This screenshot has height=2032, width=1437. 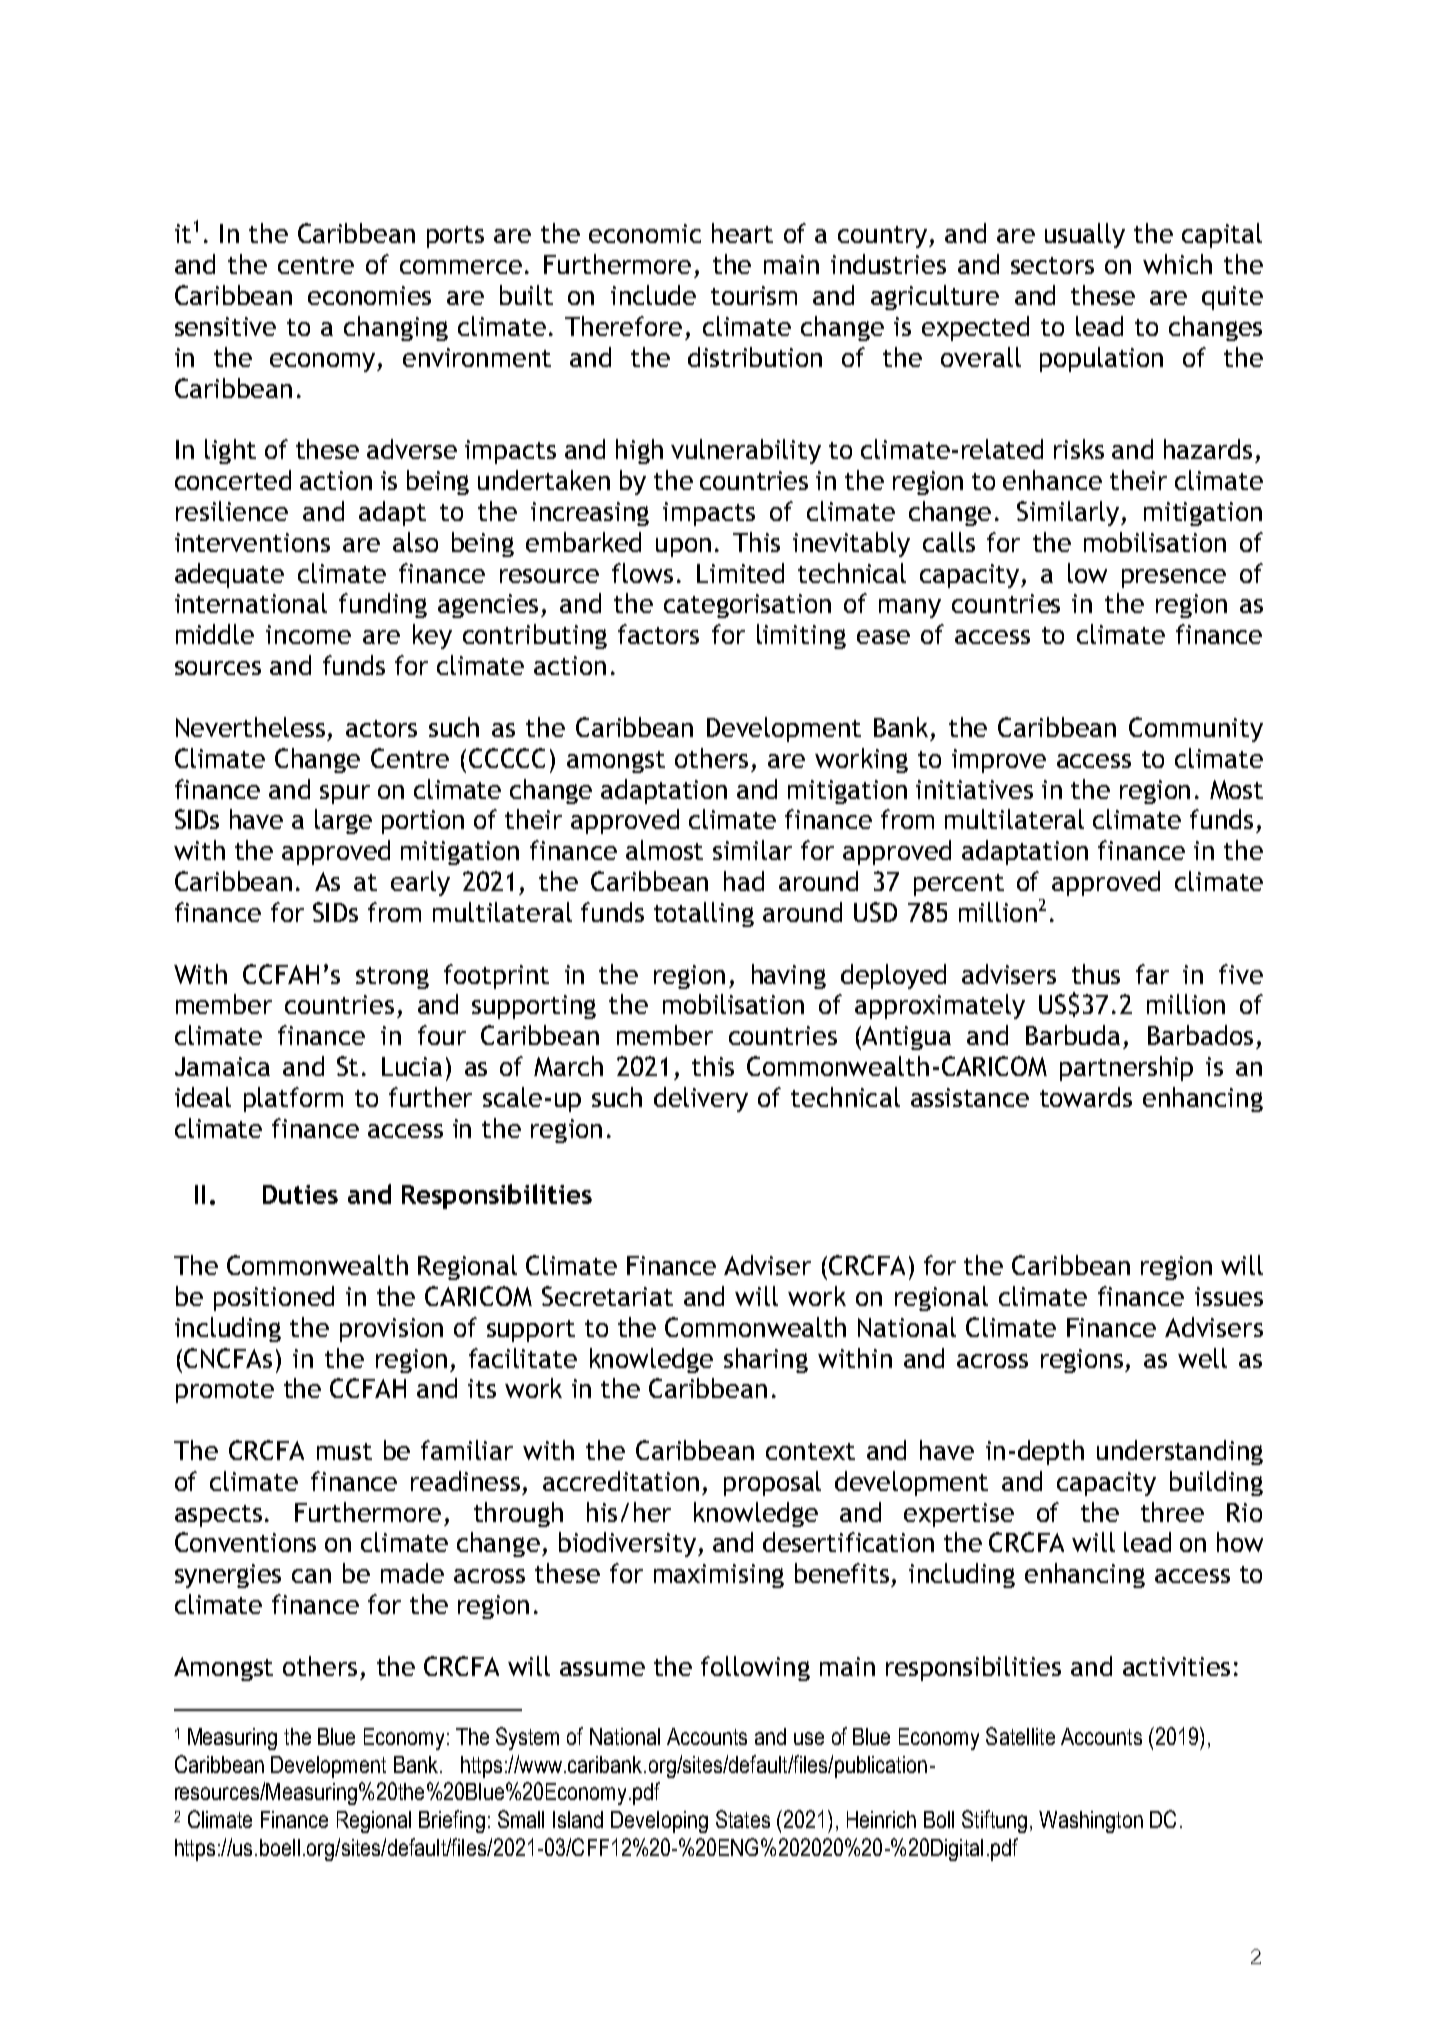 What do you see at coordinates (1177, 264) in the screenshot?
I see `which` at bounding box center [1177, 264].
